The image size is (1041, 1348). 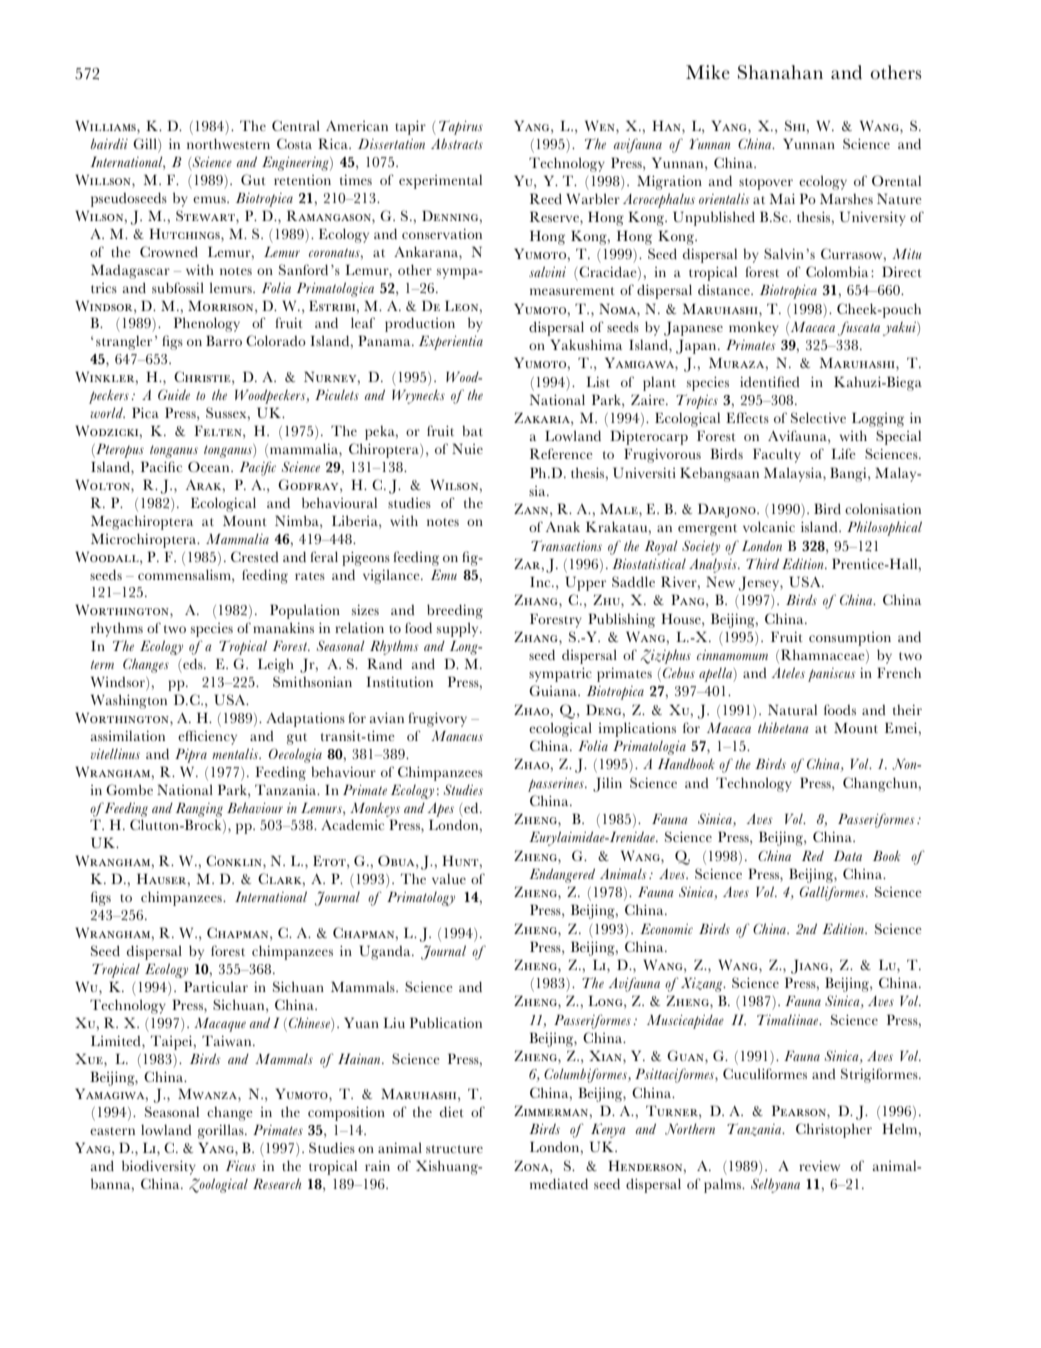 I want to click on Abstracts, so click(x=457, y=143).
